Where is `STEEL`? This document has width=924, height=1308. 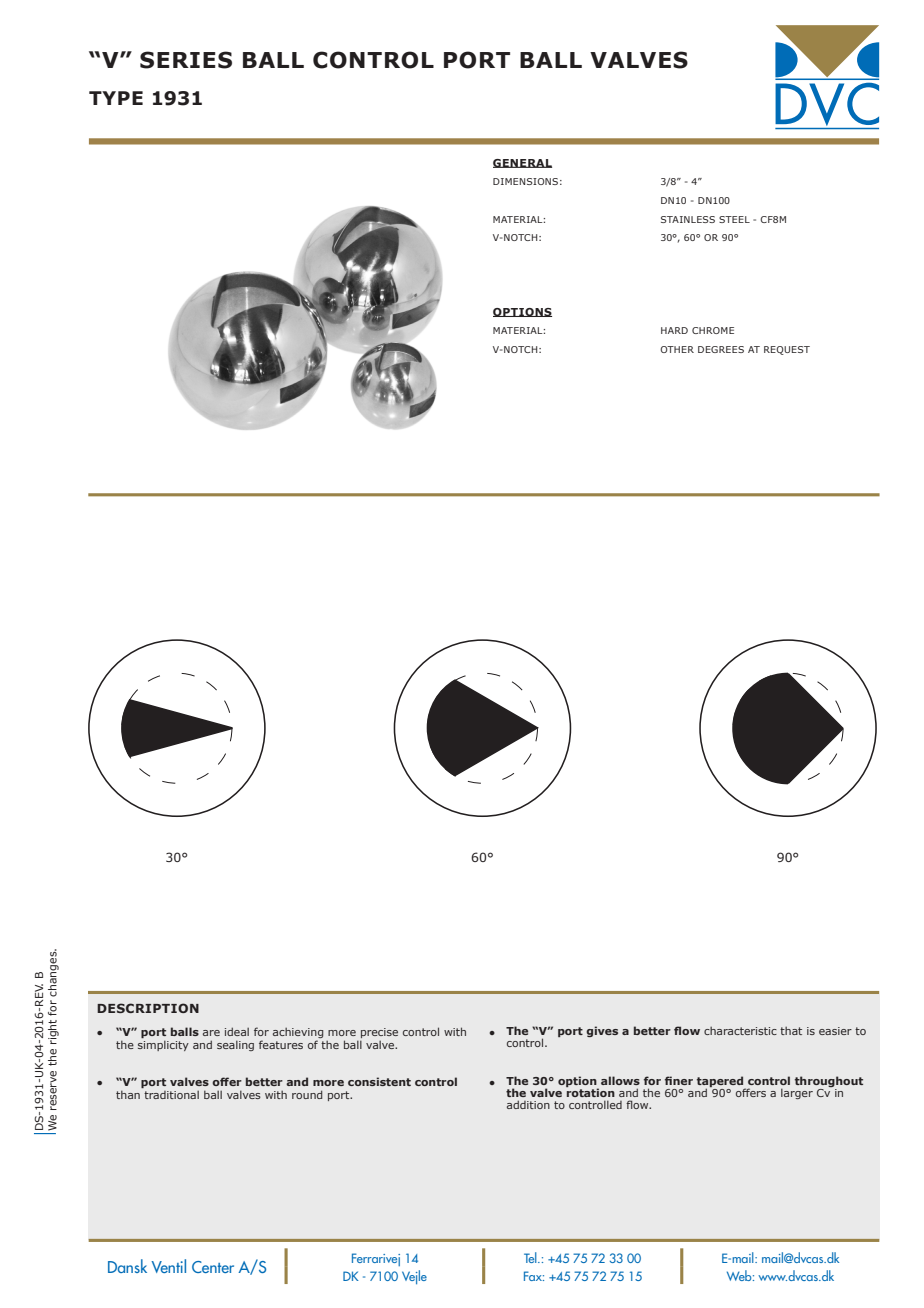 STEEL is located at coordinates (734, 219).
